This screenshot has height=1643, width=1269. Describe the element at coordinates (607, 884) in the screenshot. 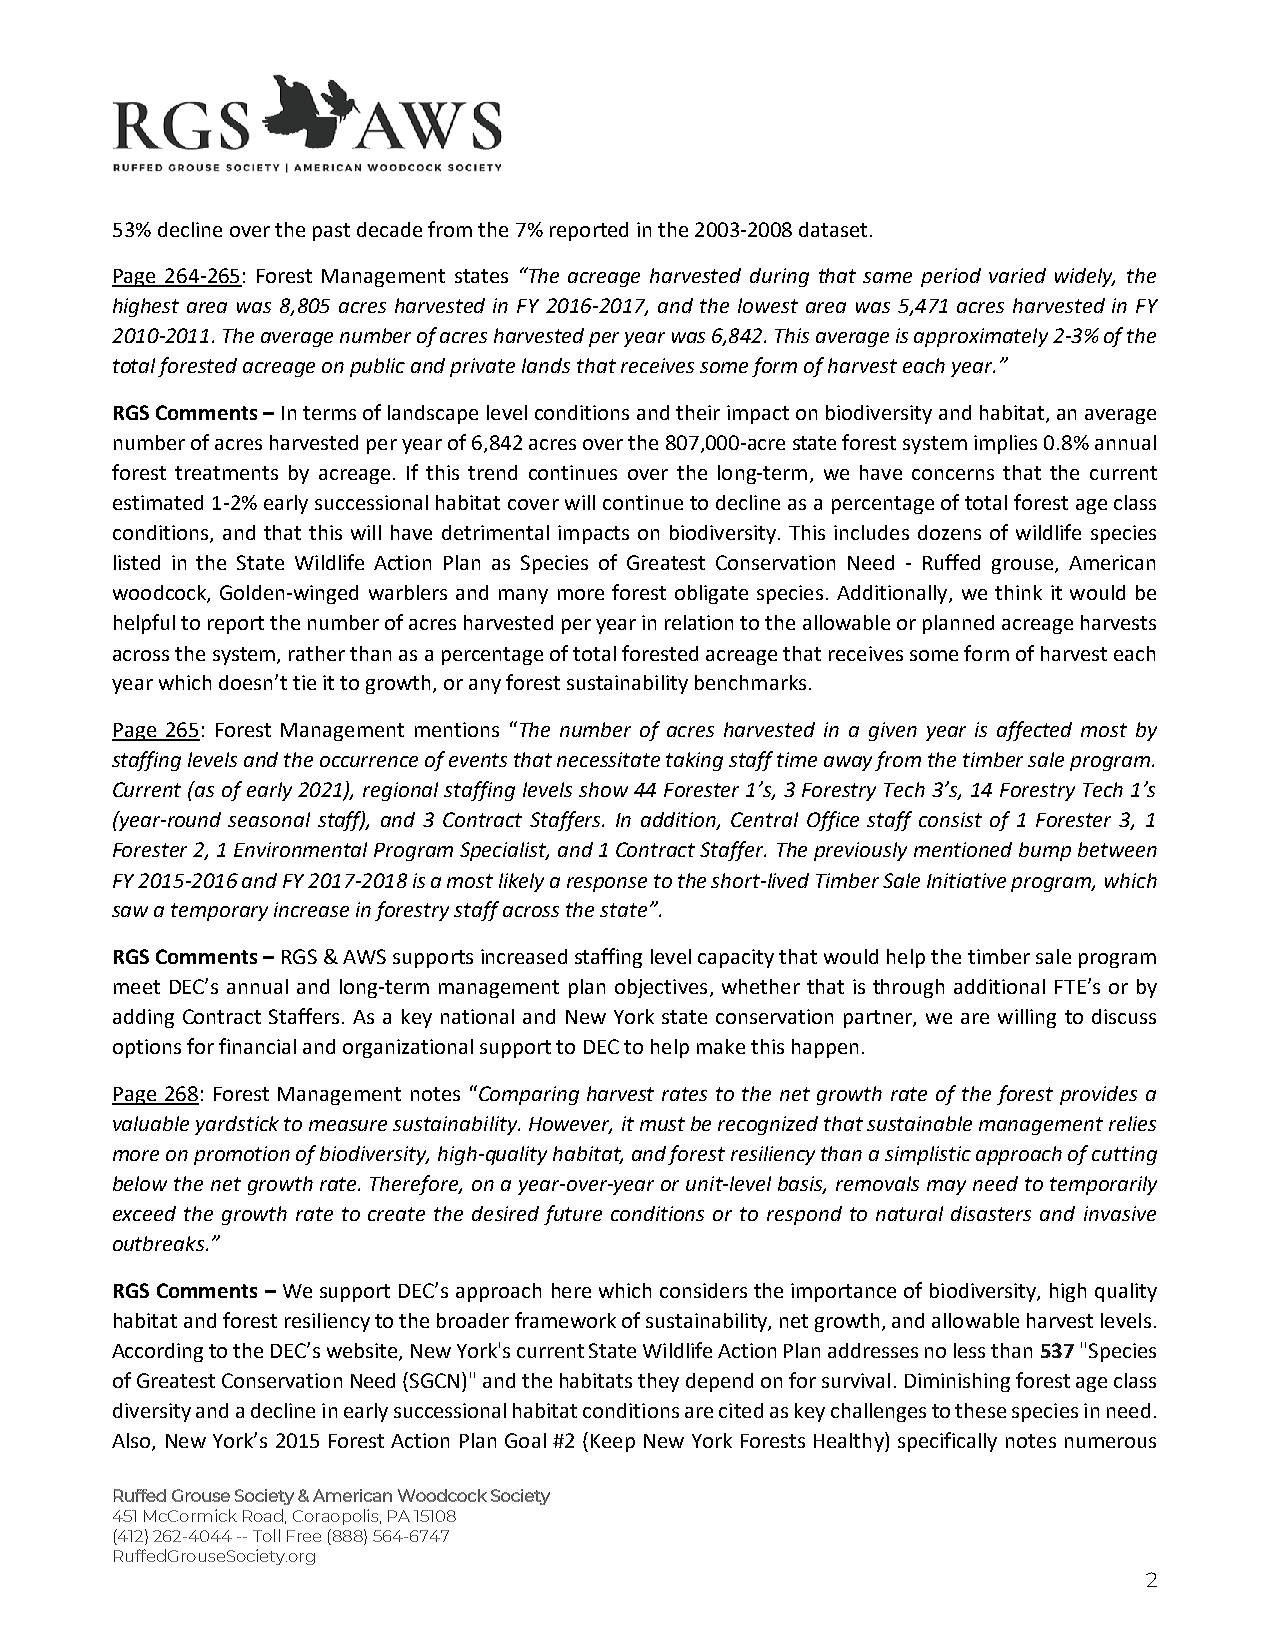

I see `response` at that location.
